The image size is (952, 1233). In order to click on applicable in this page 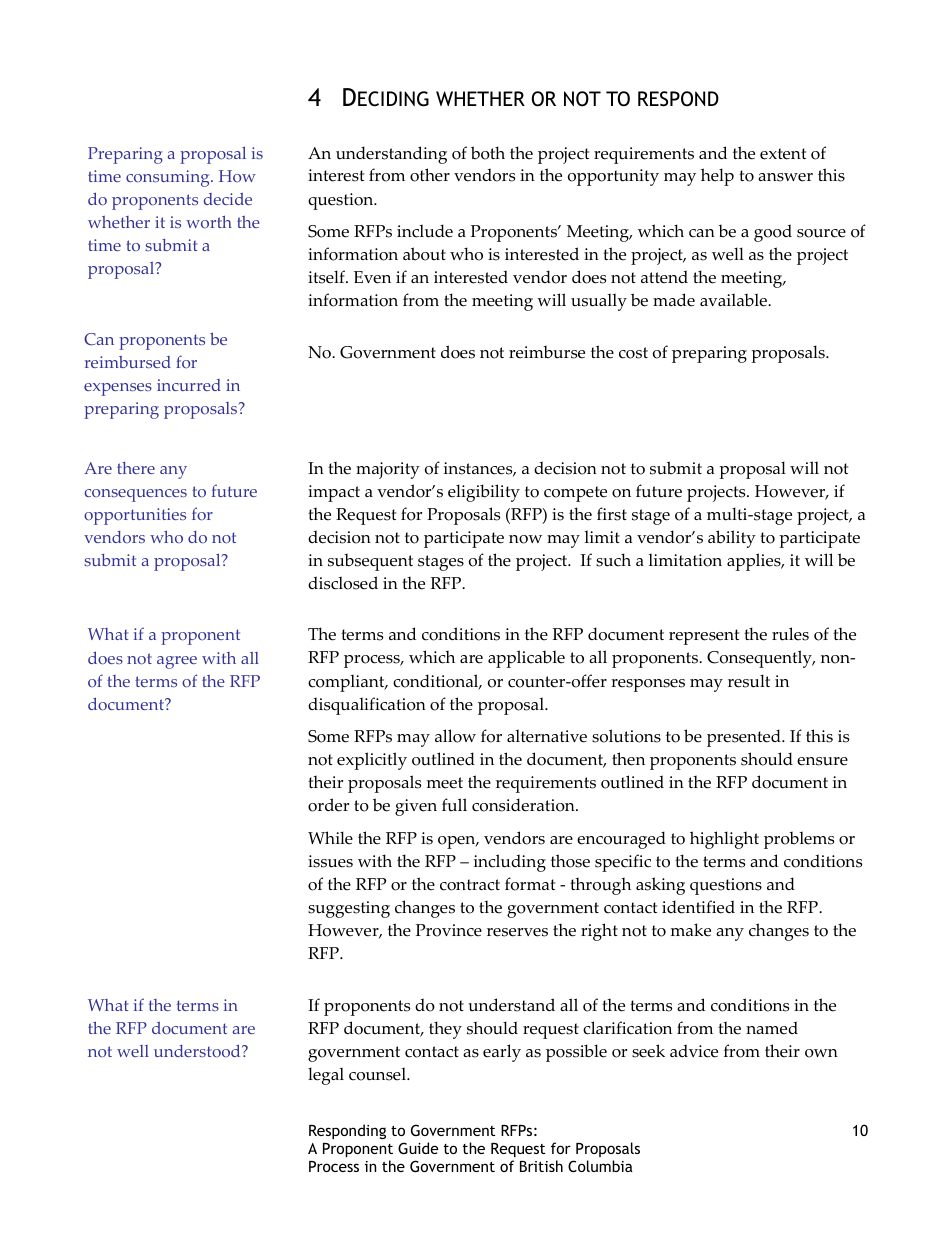, I will do `click(526, 659)`.
